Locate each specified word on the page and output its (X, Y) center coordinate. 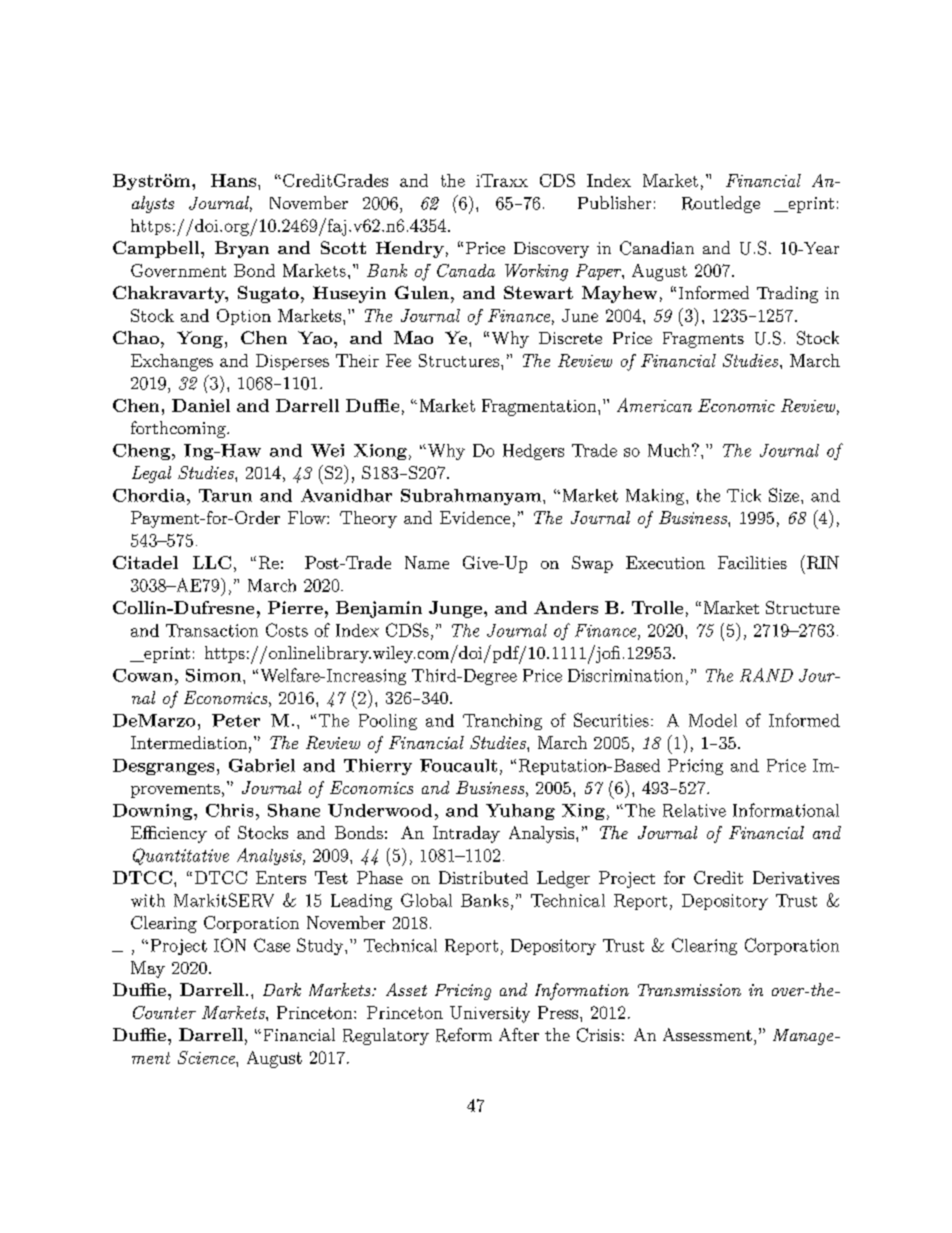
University (490, 1014)
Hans (233, 180)
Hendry (410, 249)
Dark (282, 989)
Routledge (721, 204)
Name (427, 562)
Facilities (752, 562)
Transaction (212, 630)
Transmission (689, 990)
